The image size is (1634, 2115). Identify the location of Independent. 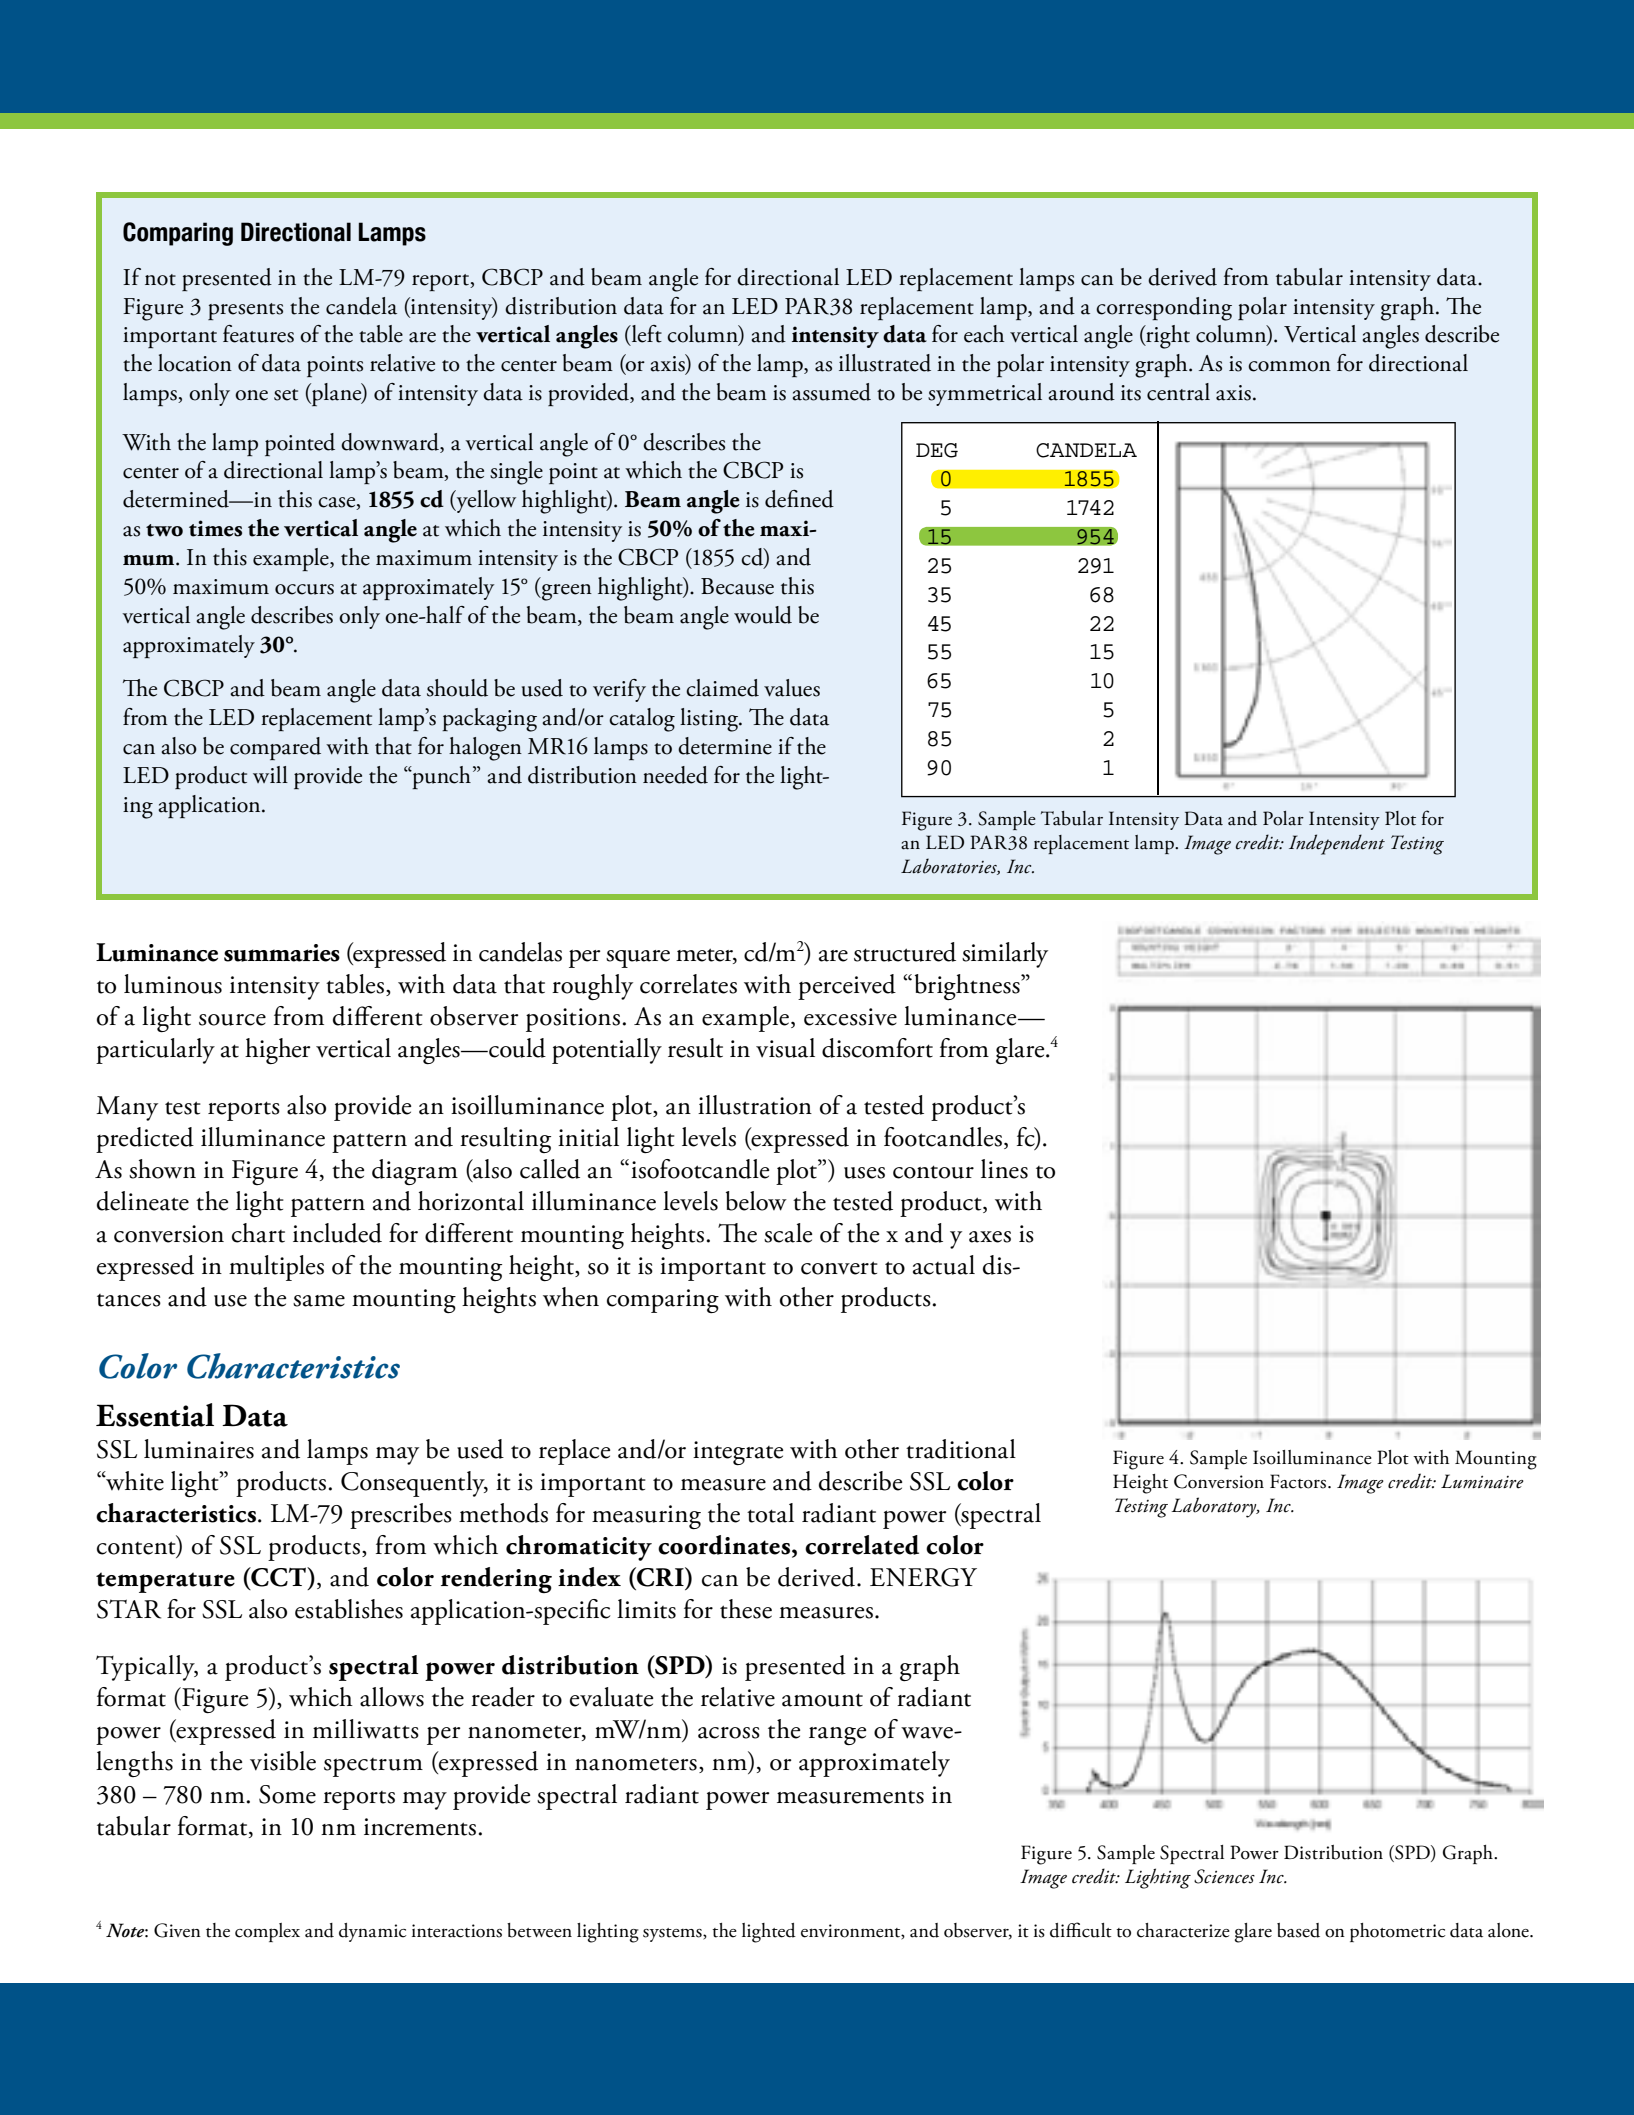
(1337, 844).
